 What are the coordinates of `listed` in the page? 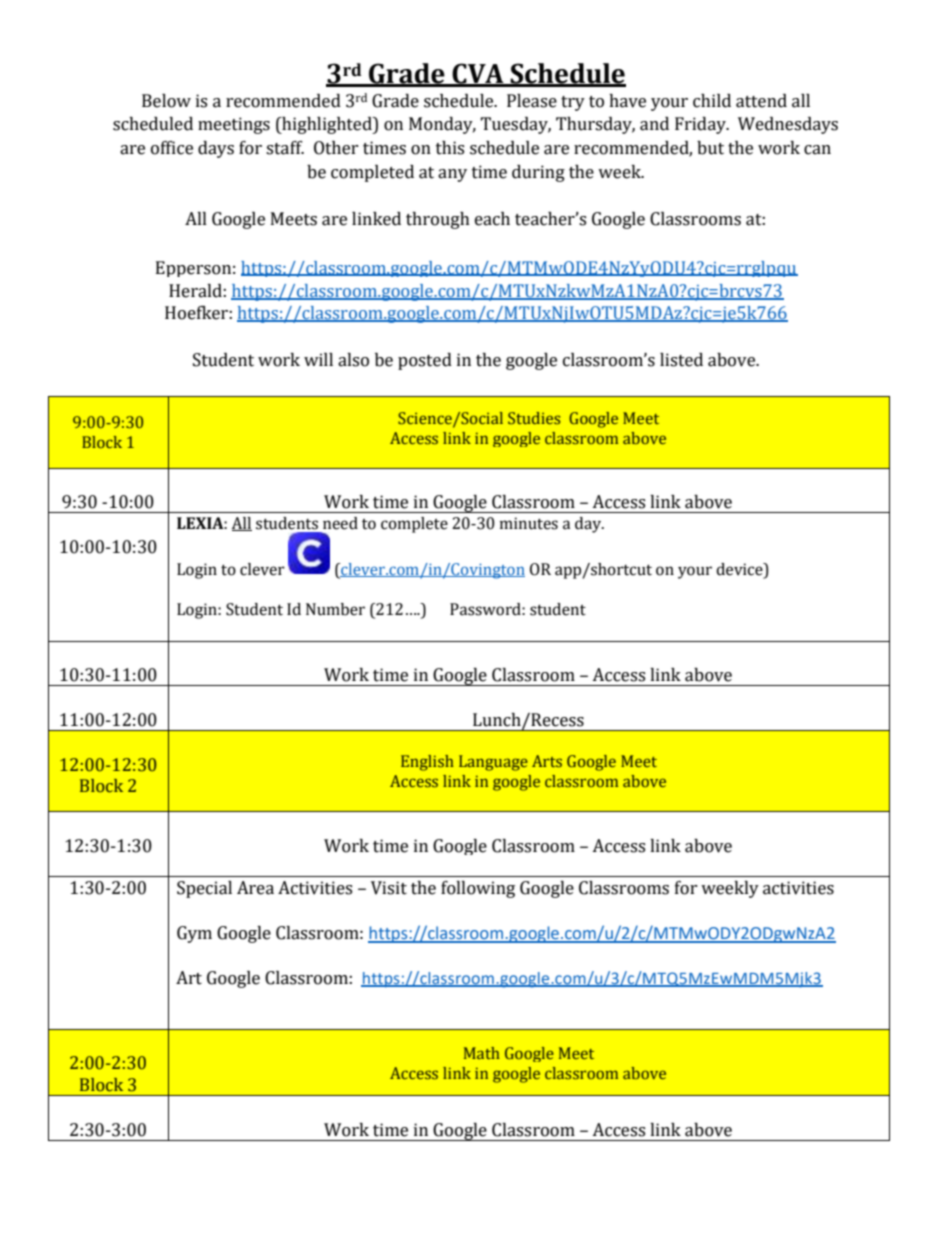 It's located at (681, 360).
